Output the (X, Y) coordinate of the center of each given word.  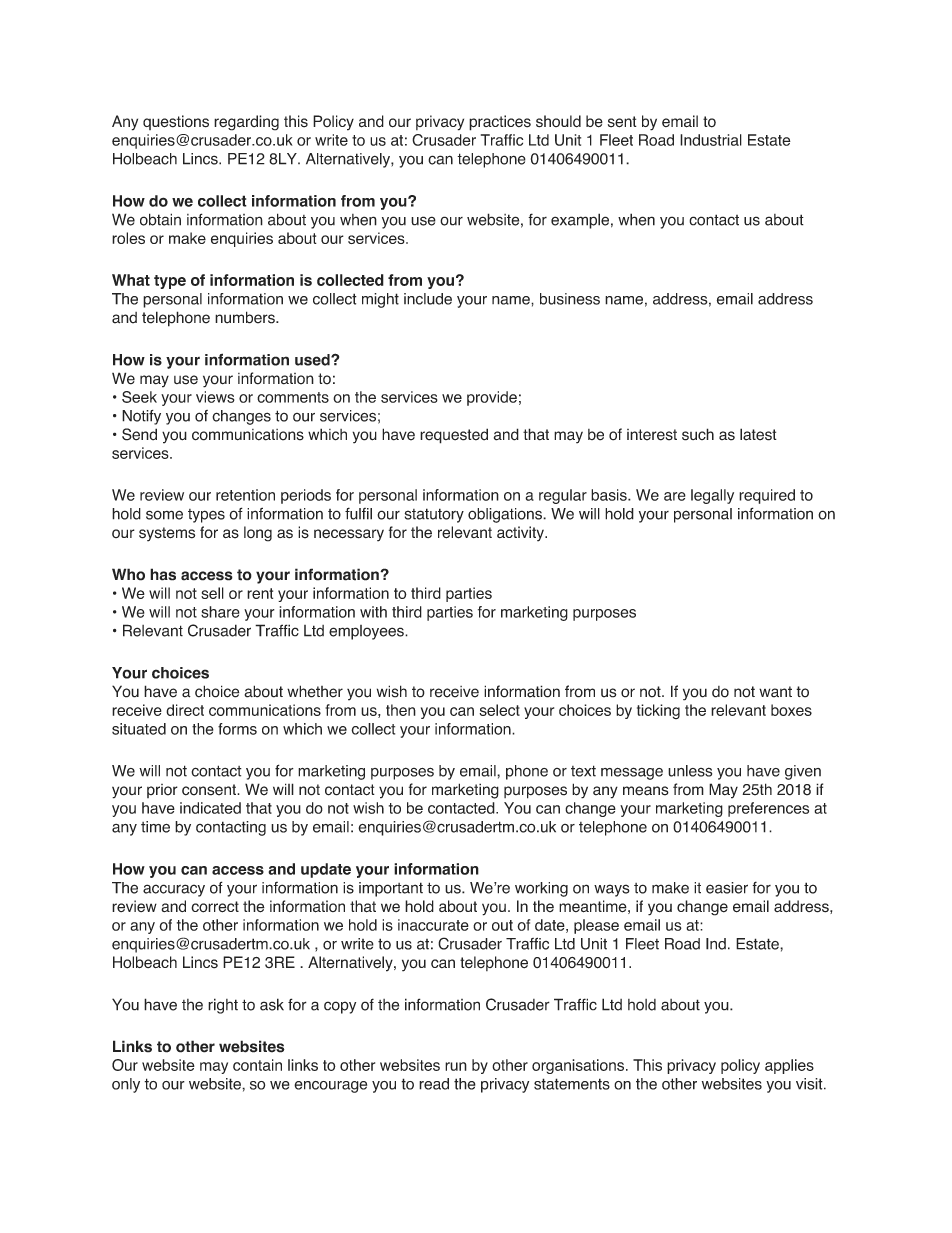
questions (176, 122)
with (373, 612)
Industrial (711, 140)
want (775, 692)
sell (212, 593)
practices (500, 123)
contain (257, 1065)
